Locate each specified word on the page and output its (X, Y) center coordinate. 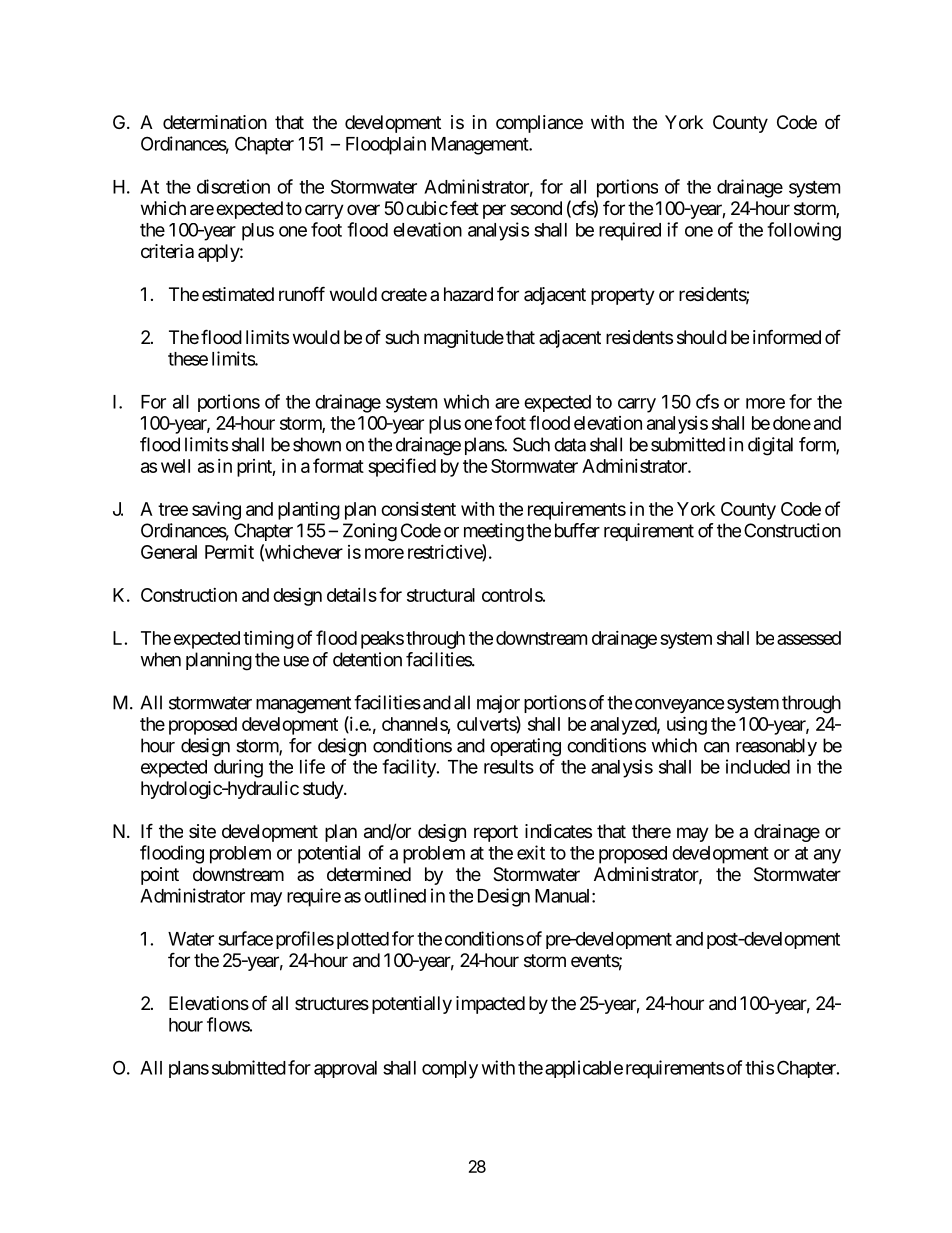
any (827, 856)
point (160, 876)
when (160, 659)
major (498, 704)
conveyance (679, 706)
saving (216, 510)
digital (770, 446)
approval (345, 1069)
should (702, 337)
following (804, 231)
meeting (494, 532)
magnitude (464, 339)
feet (464, 207)
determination (215, 122)
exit (531, 852)
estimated (238, 294)
